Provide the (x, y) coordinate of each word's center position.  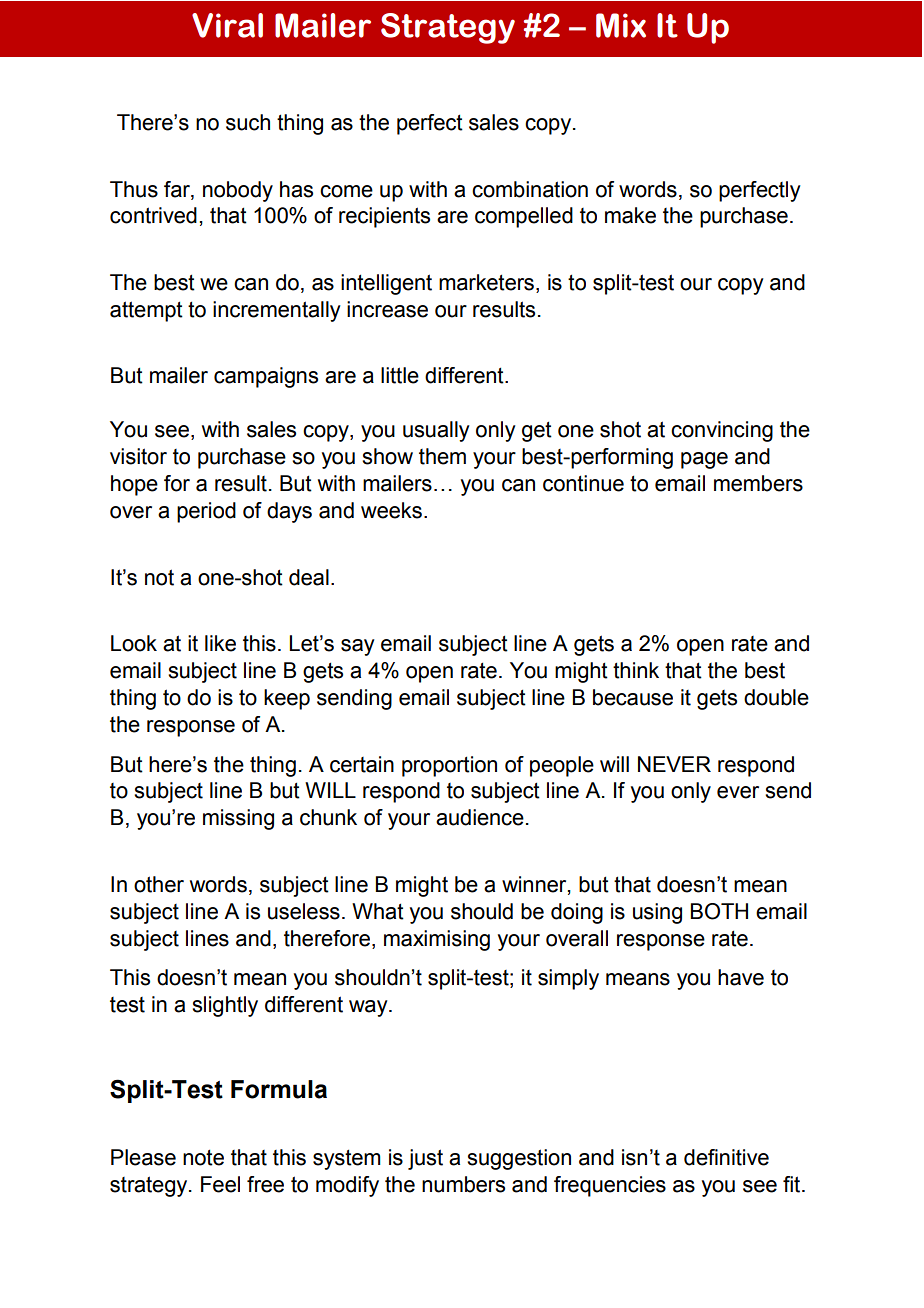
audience (480, 817)
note (203, 1157)
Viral (227, 25)
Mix (621, 25)
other (159, 884)
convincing (722, 431)
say (358, 647)
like (220, 643)
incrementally (277, 311)
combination (530, 189)
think (636, 670)
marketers (486, 282)
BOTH (719, 911)
